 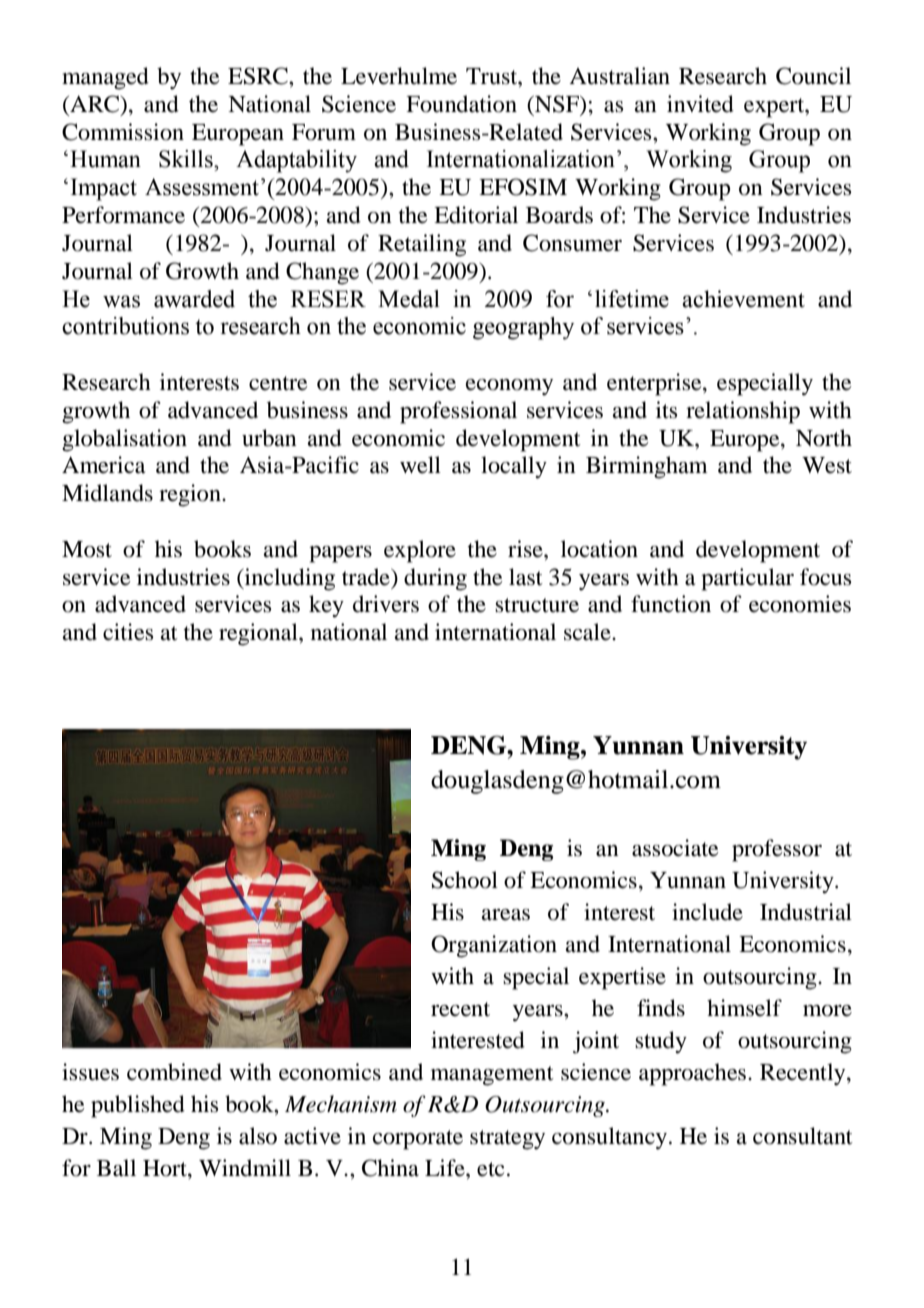 I want to click on consultant, so click(x=803, y=1136).
